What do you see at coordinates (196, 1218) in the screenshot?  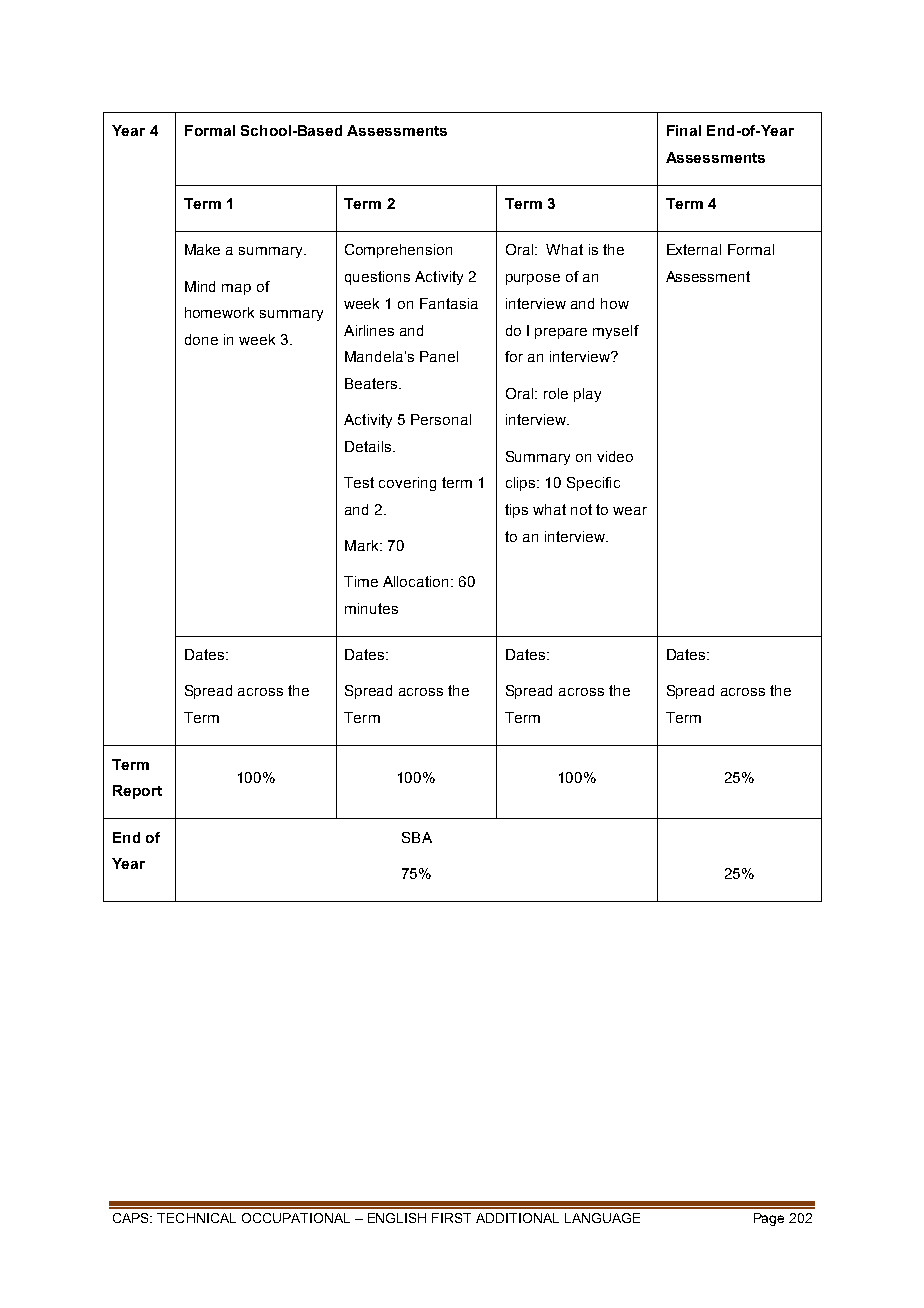 I see `TECHNICAL` at bounding box center [196, 1218].
